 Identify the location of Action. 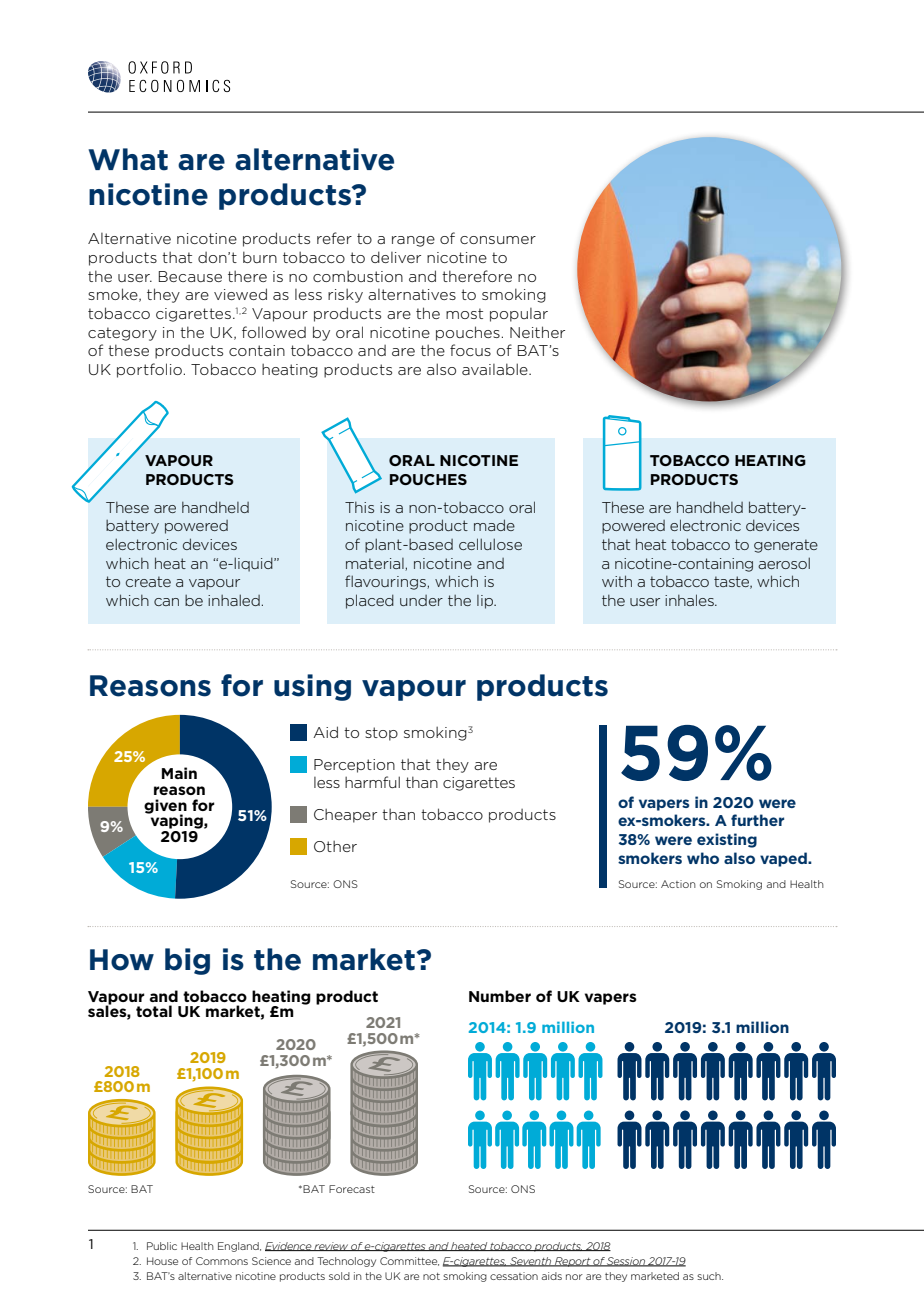
(678, 884).
